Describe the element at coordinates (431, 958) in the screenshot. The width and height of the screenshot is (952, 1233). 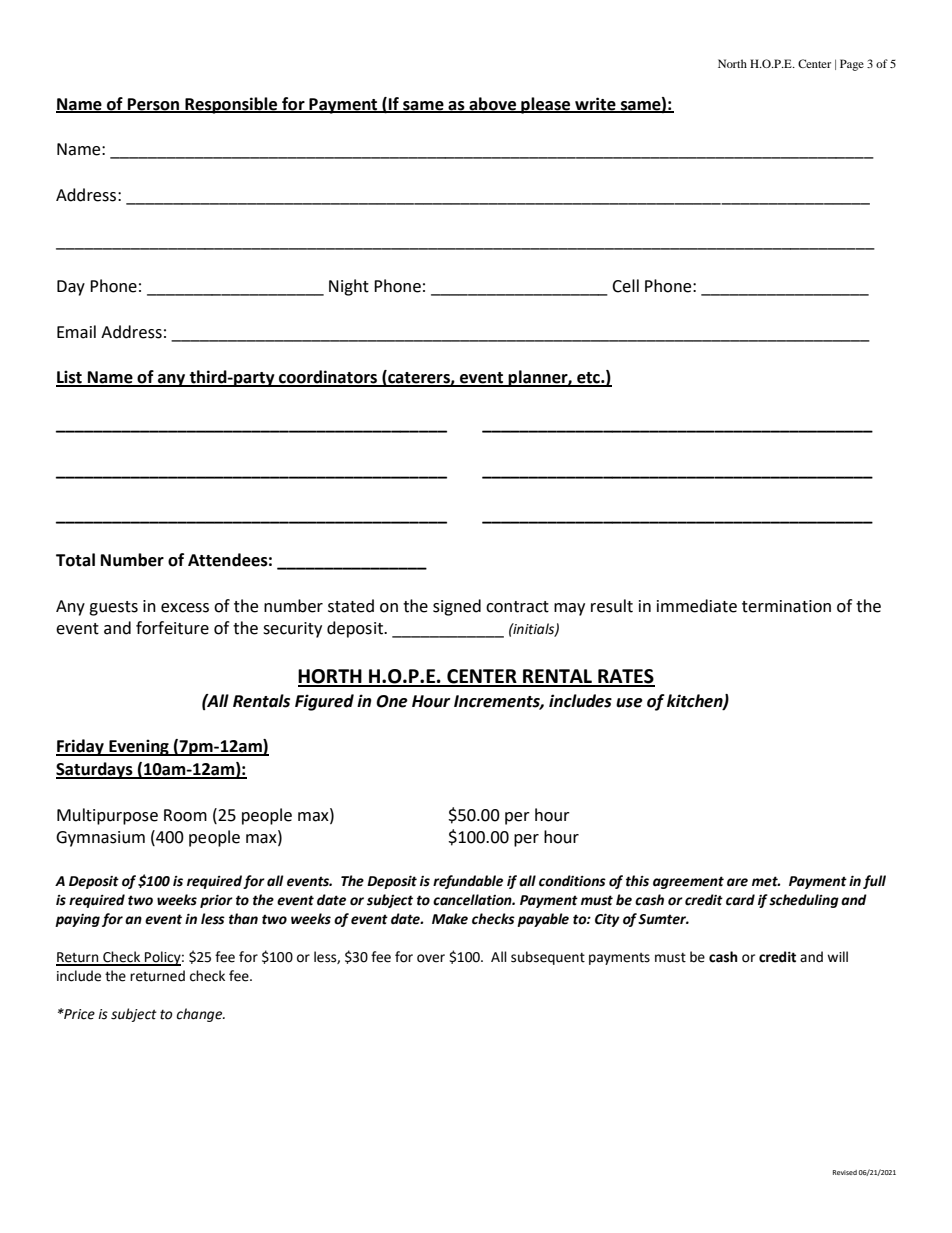
I see `over` at that location.
